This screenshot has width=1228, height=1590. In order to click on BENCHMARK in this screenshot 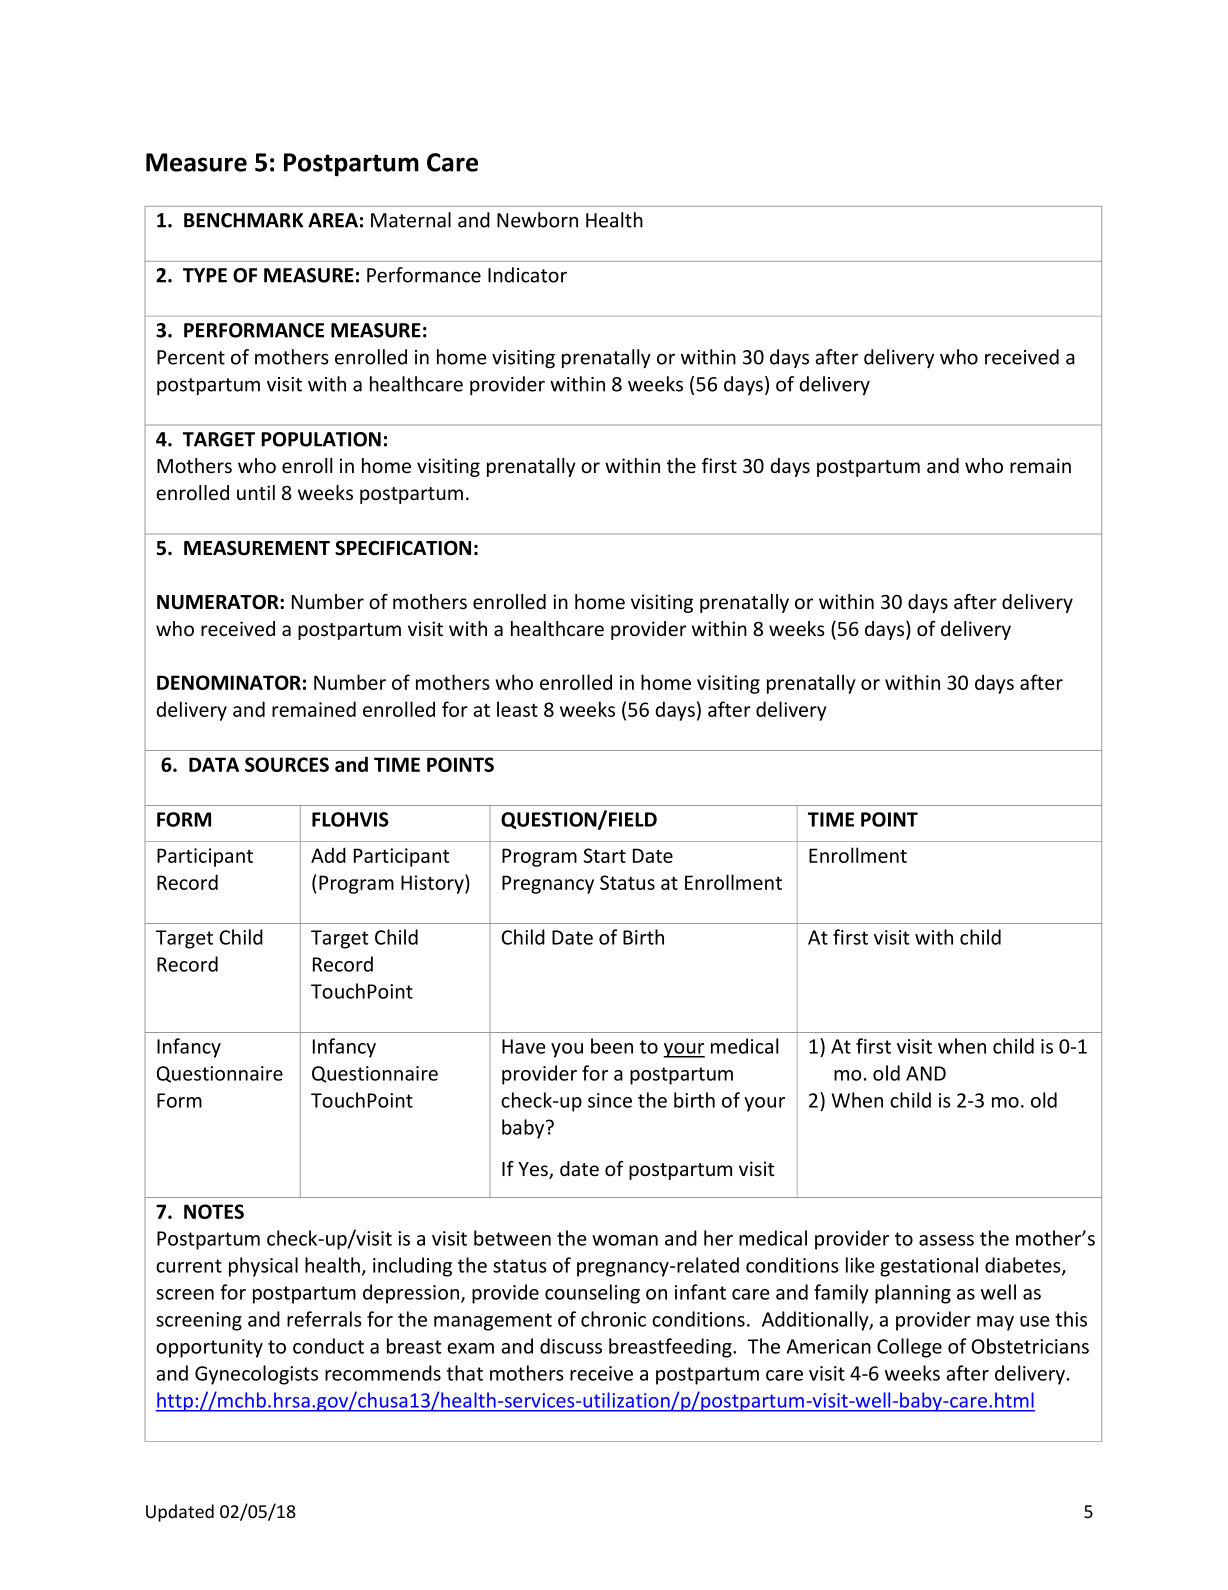, I will do `click(243, 220)`.
